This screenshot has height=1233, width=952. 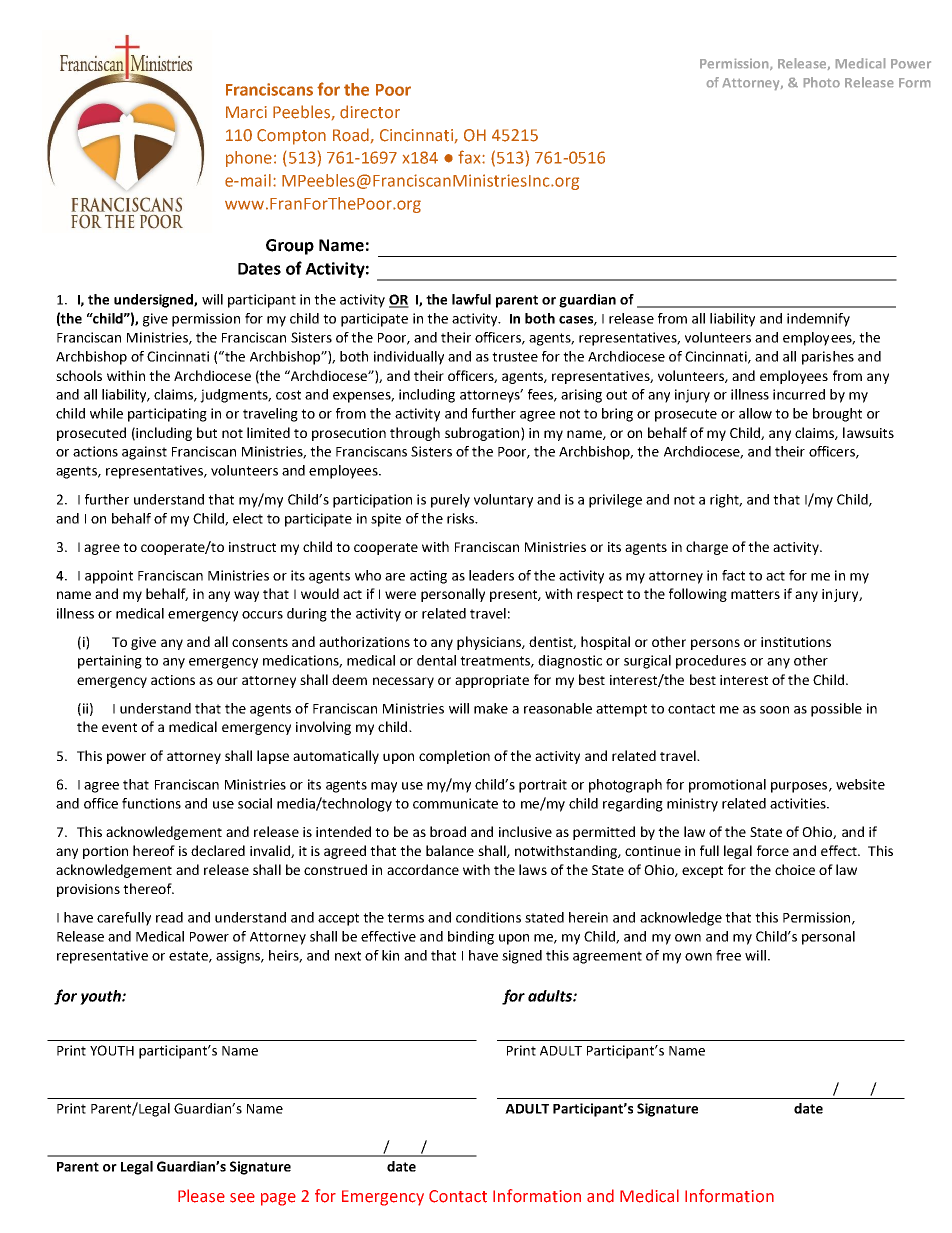 What do you see at coordinates (250, 159) in the screenshot?
I see `phone` at bounding box center [250, 159].
